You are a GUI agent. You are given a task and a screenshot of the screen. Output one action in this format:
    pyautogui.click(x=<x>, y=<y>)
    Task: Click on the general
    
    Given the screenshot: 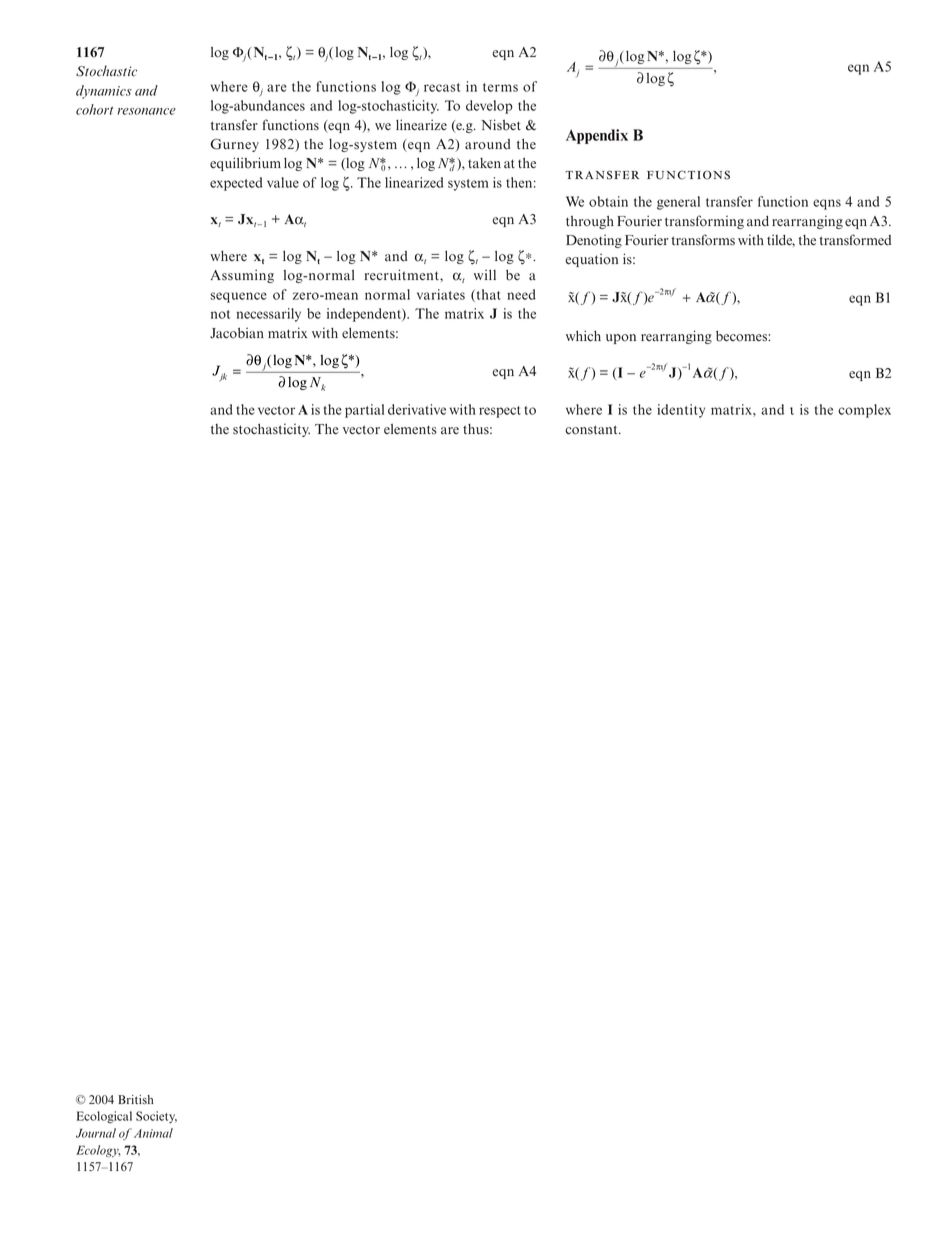 What is the action you would take?
    pyautogui.click(x=678, y=203)
